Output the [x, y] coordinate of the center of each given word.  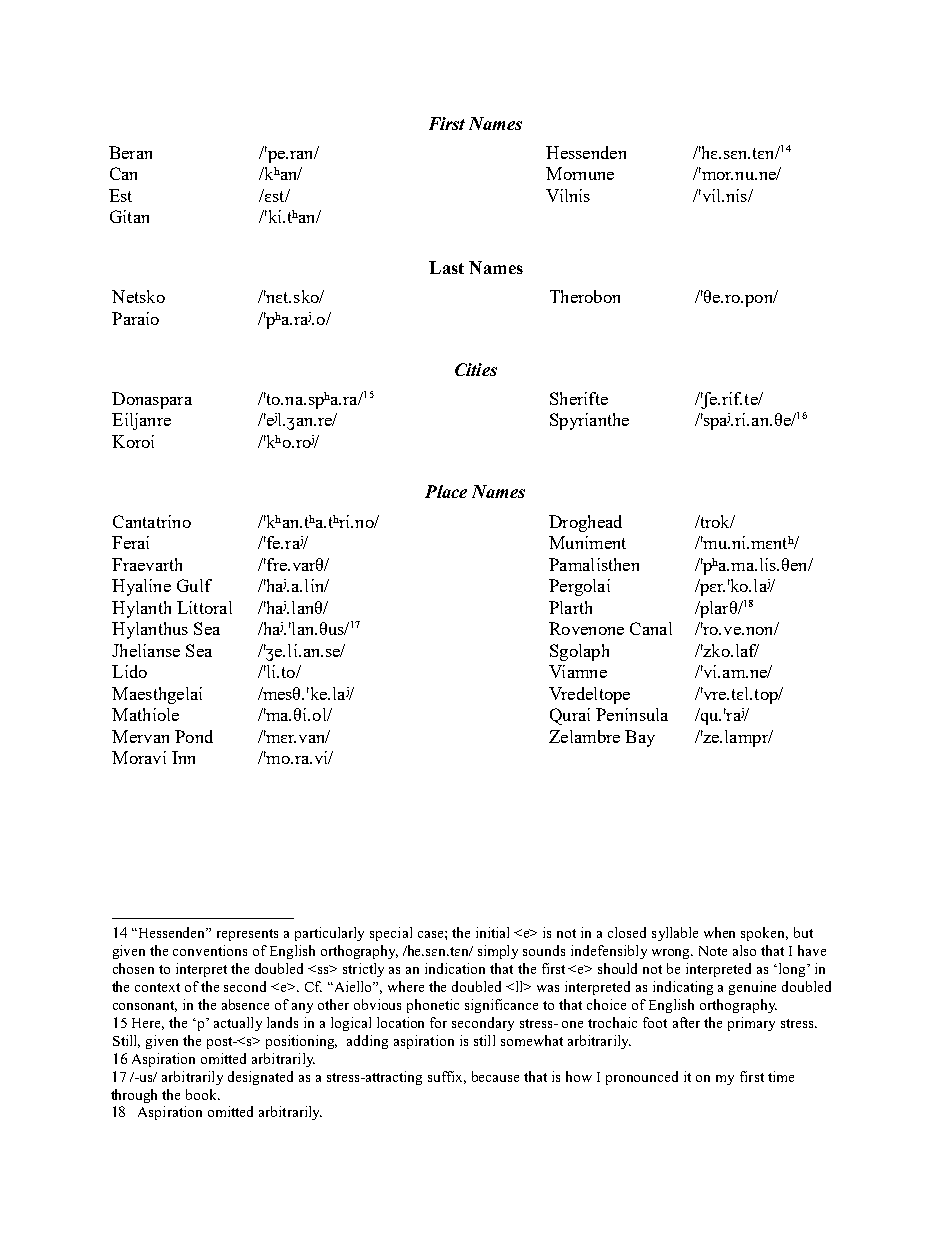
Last [446, 267]
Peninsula [632, 714]
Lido [129, 671]
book [203, 1094]
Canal [651, 628]
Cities [476, 369]
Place [446, 491]
